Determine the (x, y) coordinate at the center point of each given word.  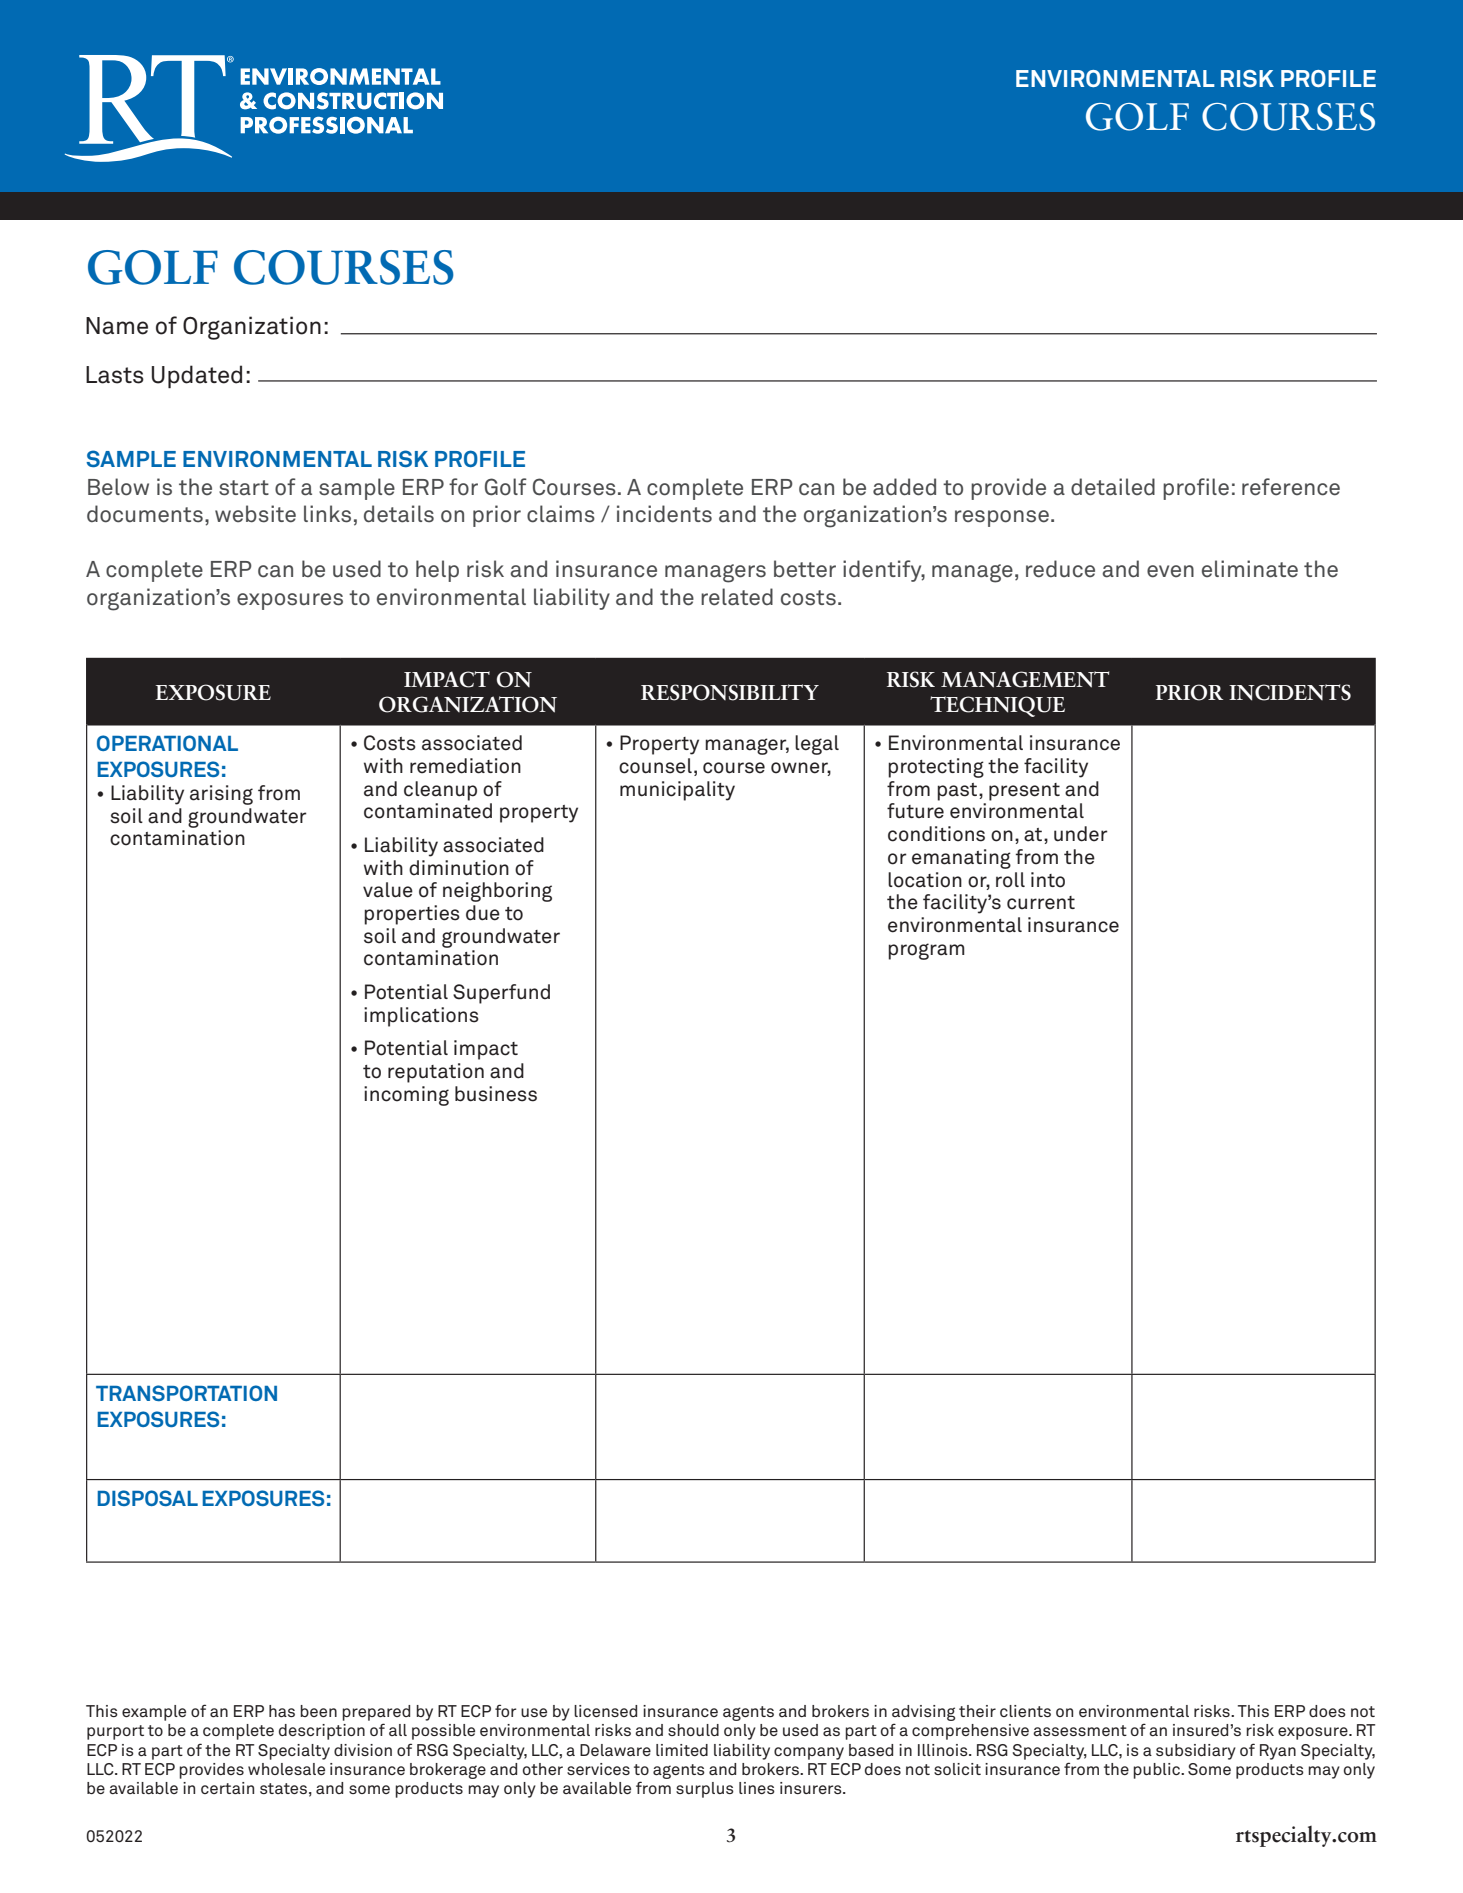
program (926, 951)
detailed (1113, 487)
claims (561, 514)
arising (221, 795)
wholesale (286, 1769)
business (496, 1094)
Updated (197, 376)
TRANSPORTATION (186, 1393)
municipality (677, 791)
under (1081, 834)
